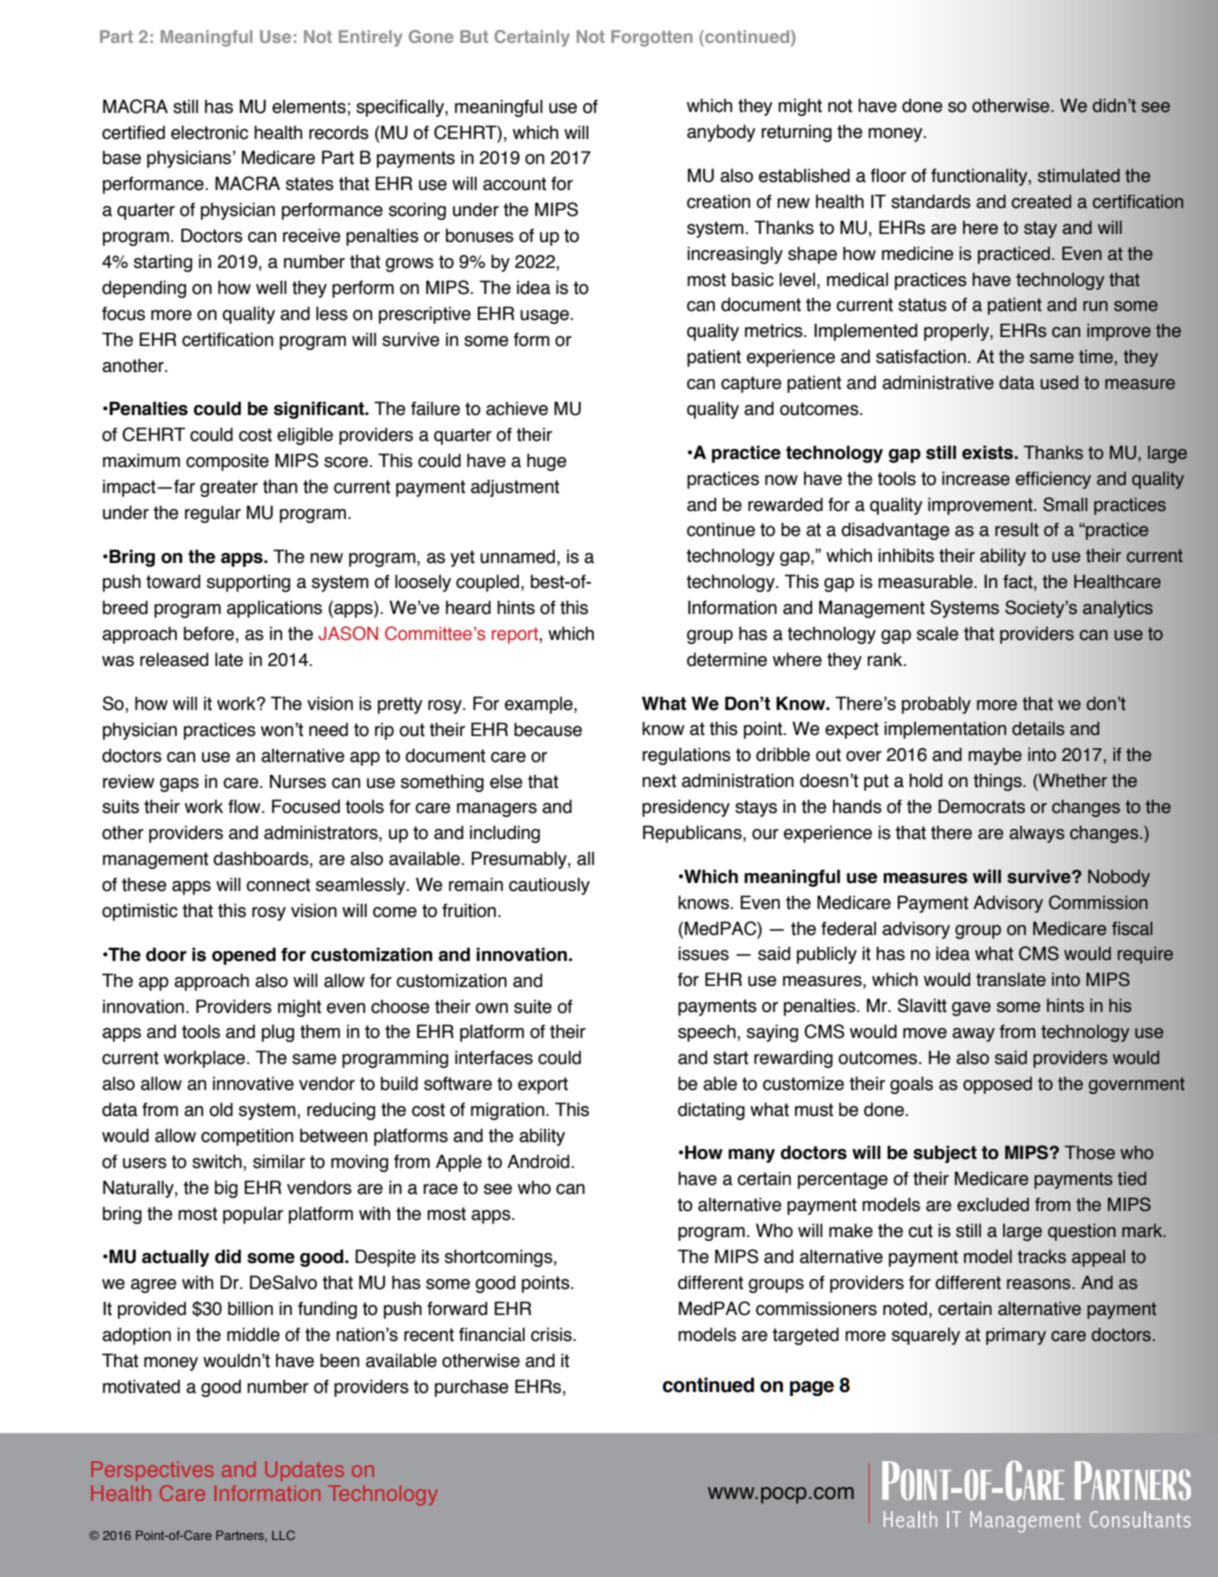  What do you see at coordinates (547, 462) in the screenshot?
I see `huge` at bounding box center [547, 462].
